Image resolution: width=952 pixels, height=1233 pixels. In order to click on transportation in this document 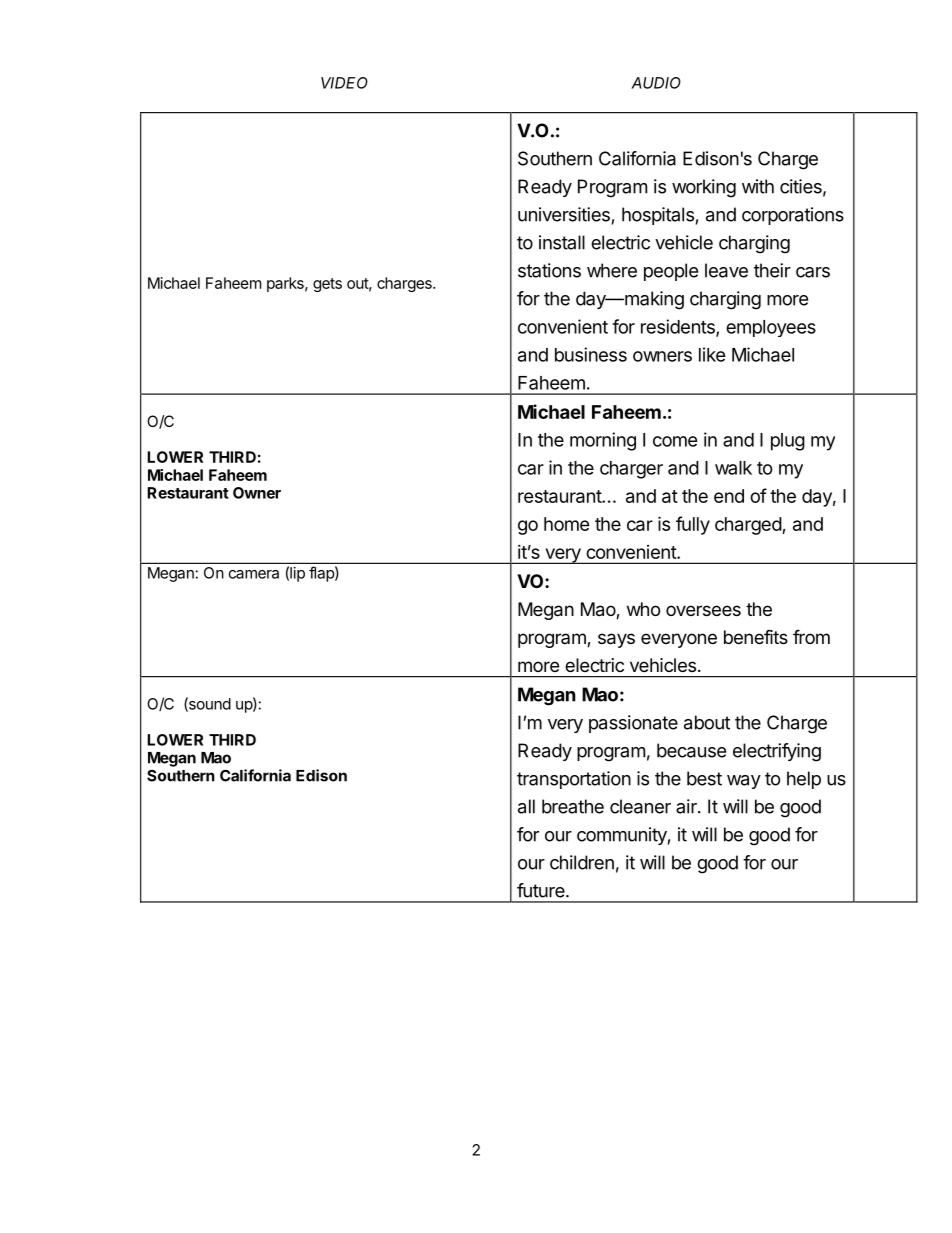, I will do `click(574, 780)`.
